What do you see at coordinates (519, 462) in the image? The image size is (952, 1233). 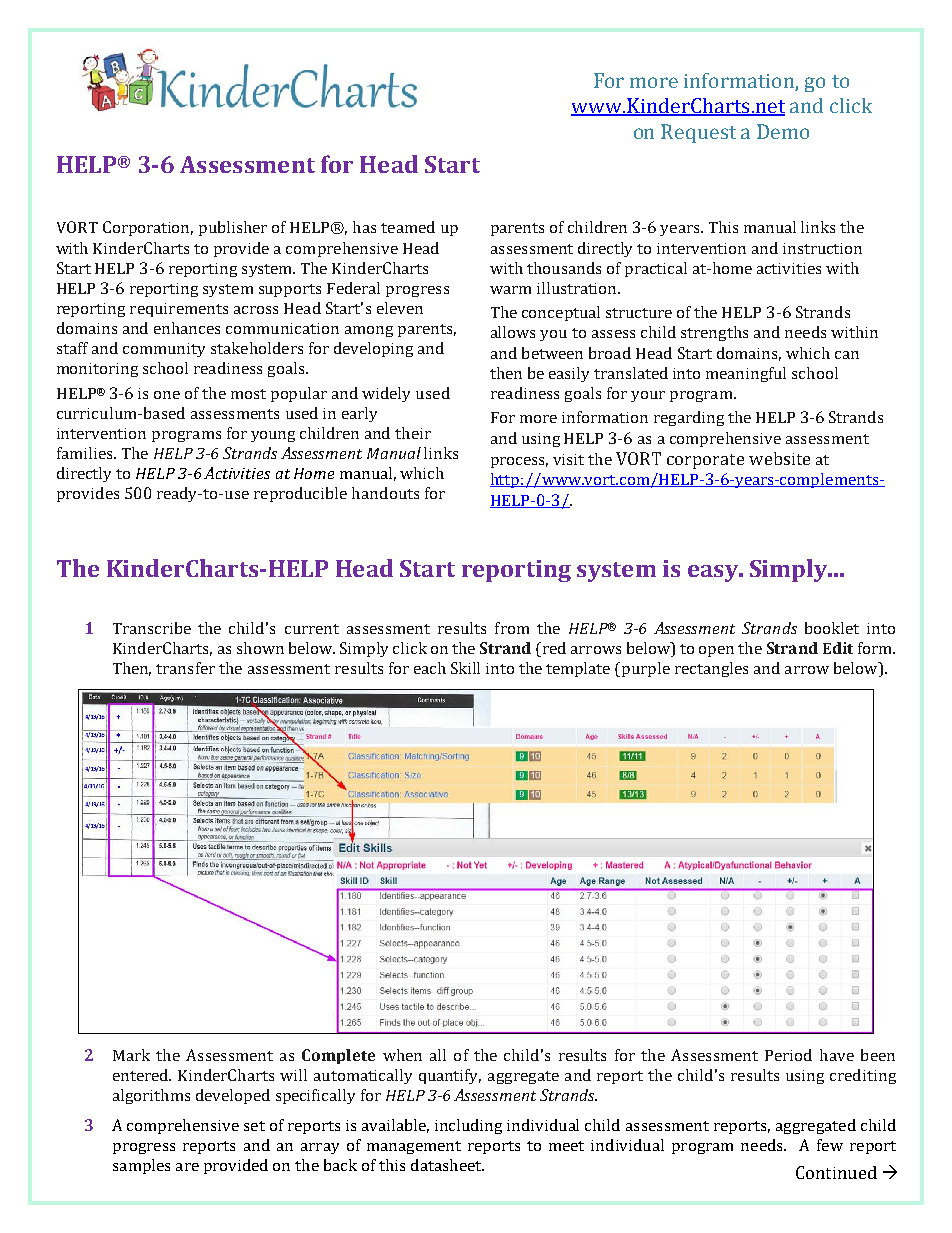 I see `process` at bounding box center [519, 462].
